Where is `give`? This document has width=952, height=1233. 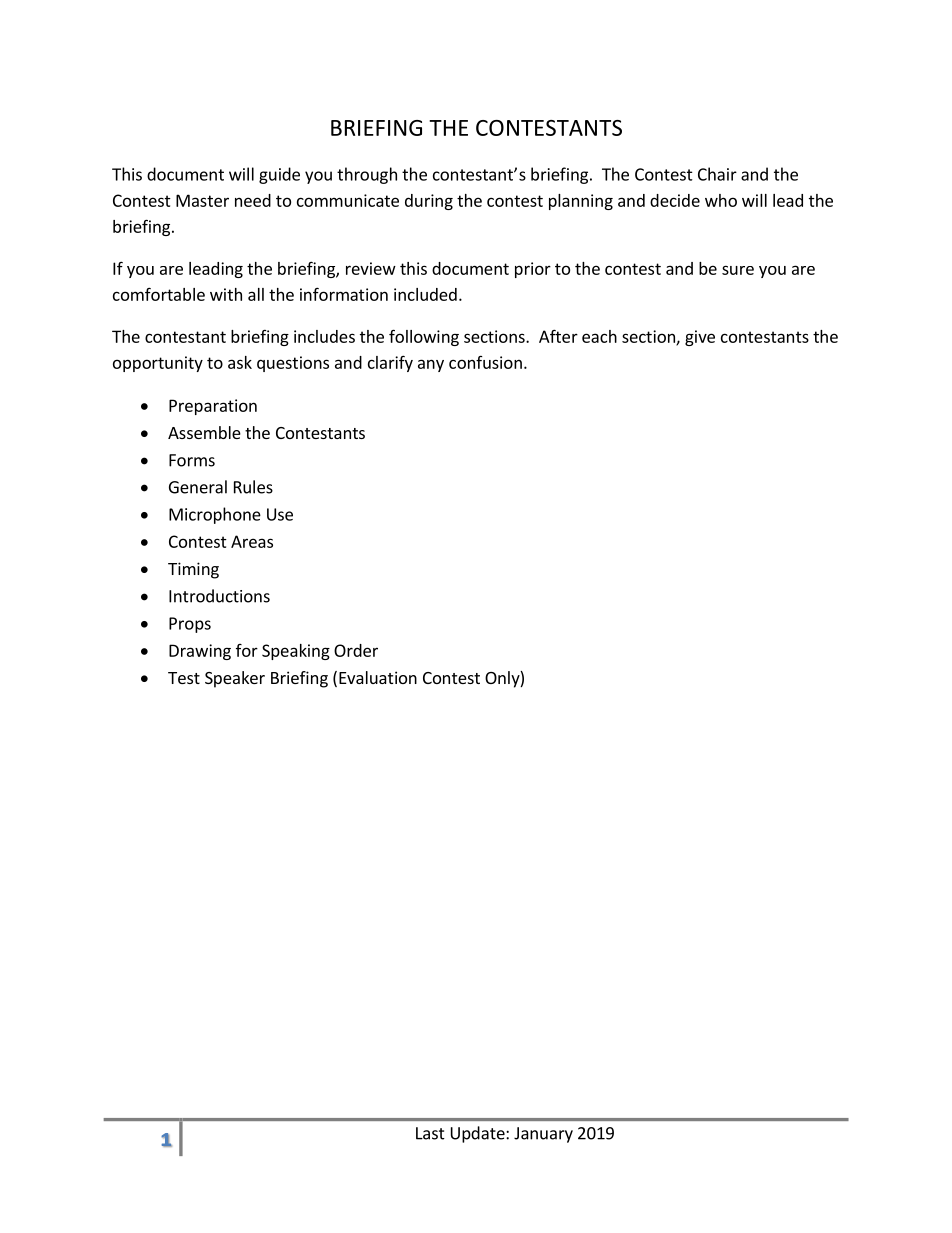 give is located at coordinates (700, 338).
